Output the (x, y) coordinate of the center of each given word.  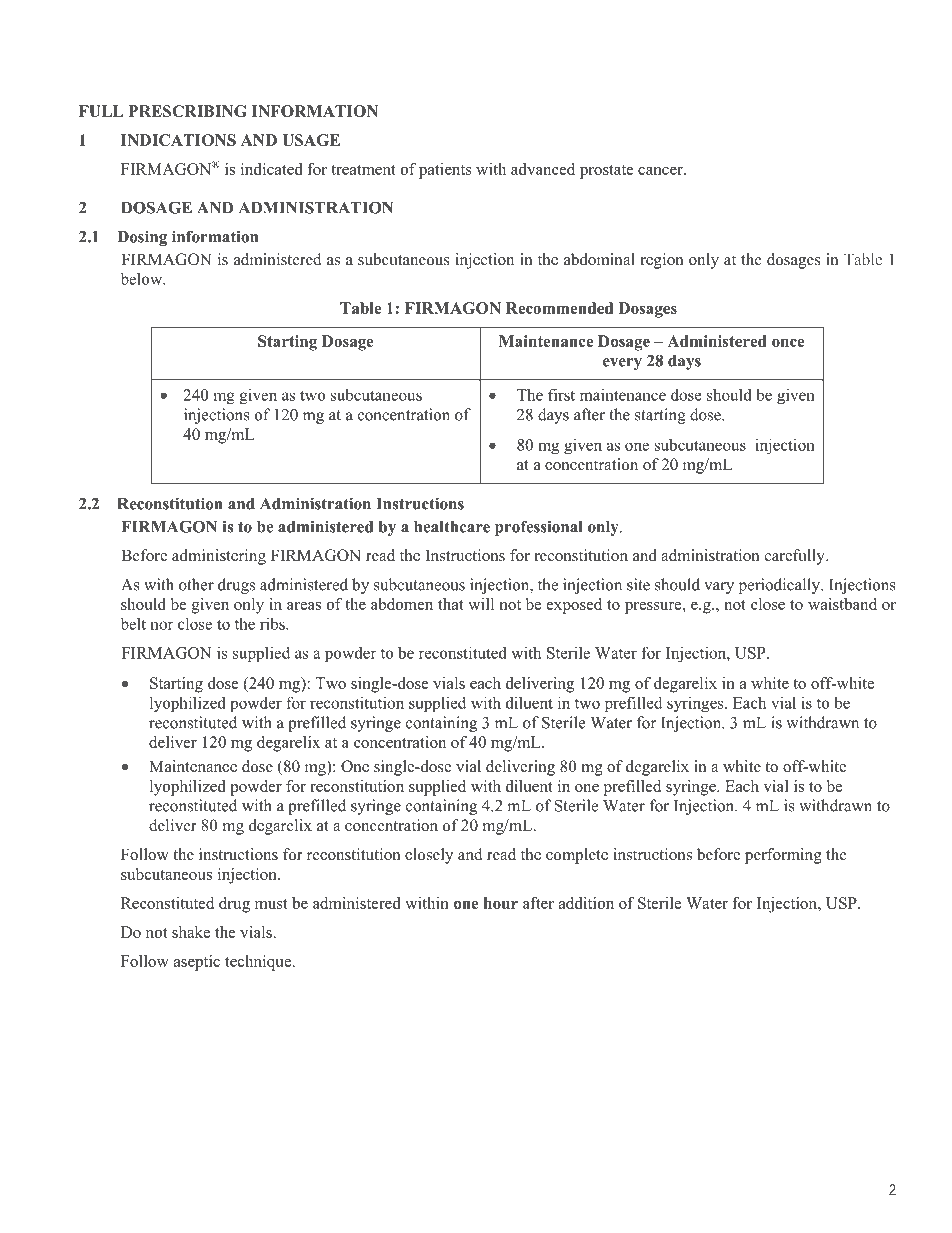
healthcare (452, 527)
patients (445, 171)
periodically (781, 586)
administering (219, 557)
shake (191, 932)
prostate (607, 172)
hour (501, 903)
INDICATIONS (178, 140)
